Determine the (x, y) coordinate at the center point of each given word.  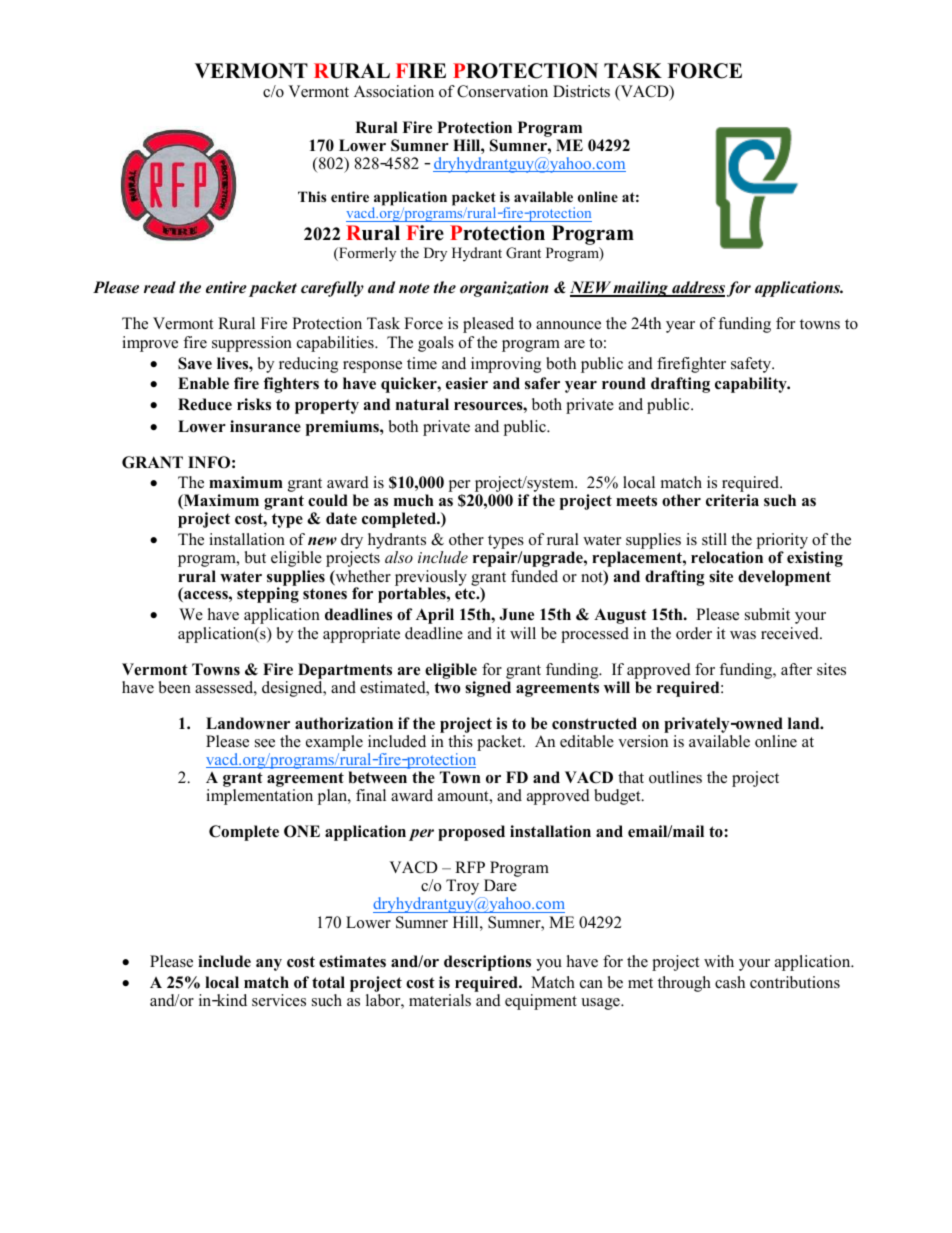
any (269, 965)
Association (394, 91)
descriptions (487, 963)
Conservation (502, 91)
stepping (268, 595)
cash (730, 982)
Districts (581, 91)
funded (534, 576)
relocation (727, 557)
